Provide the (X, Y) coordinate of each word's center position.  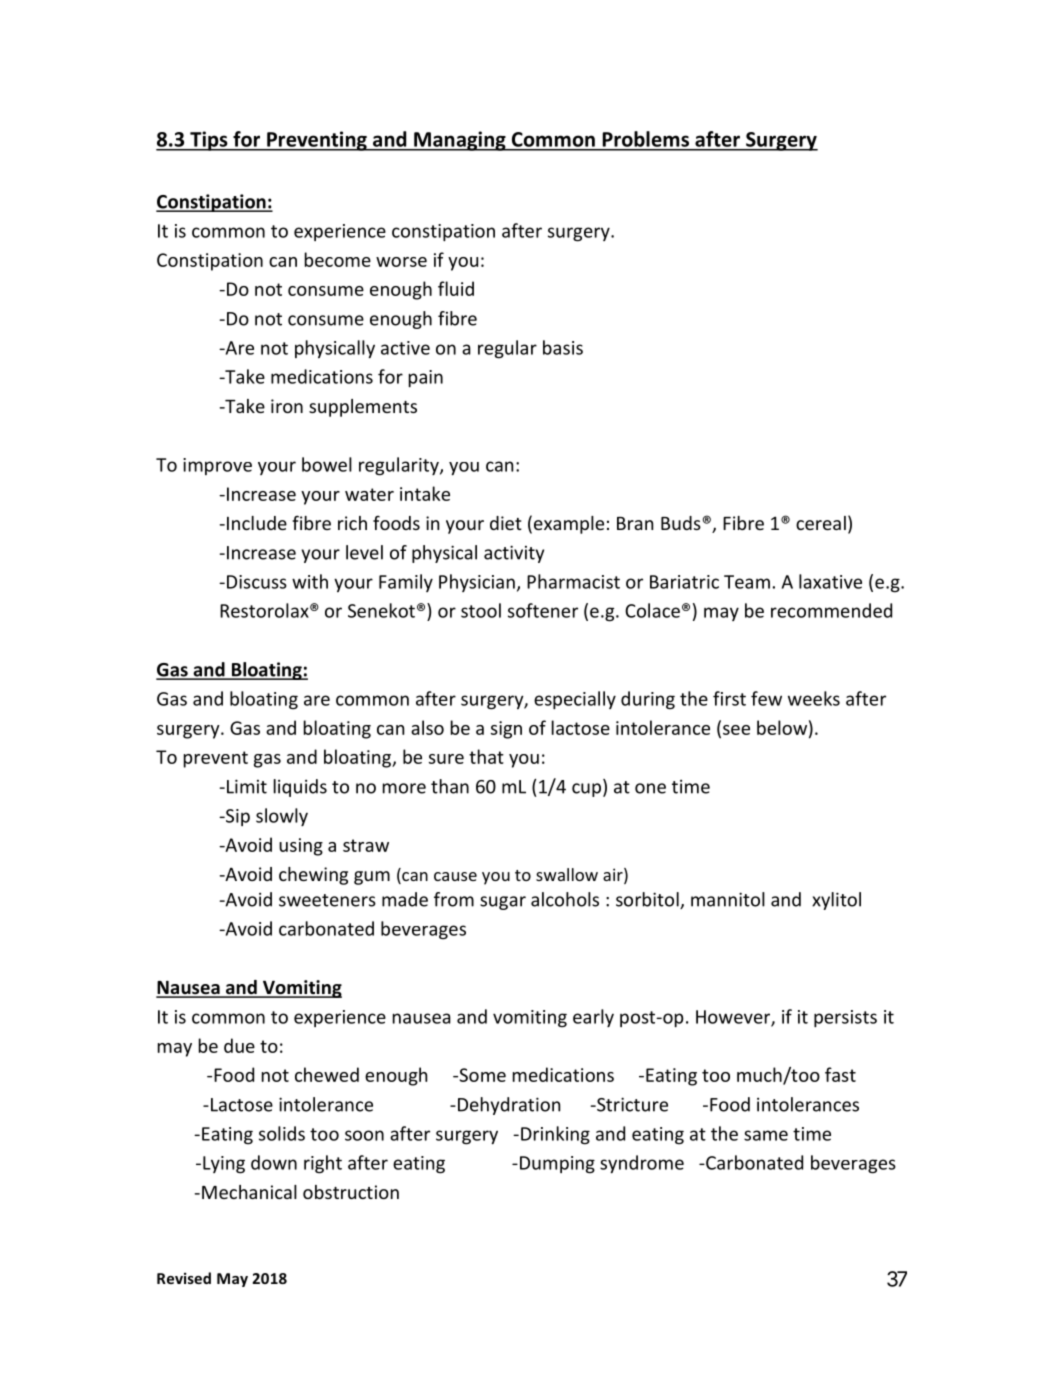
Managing (460, 141)
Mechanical (249, 1192)
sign (506, 730)
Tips (209, 141)
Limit (247, 786)
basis (563, 347)
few (766, 698)
